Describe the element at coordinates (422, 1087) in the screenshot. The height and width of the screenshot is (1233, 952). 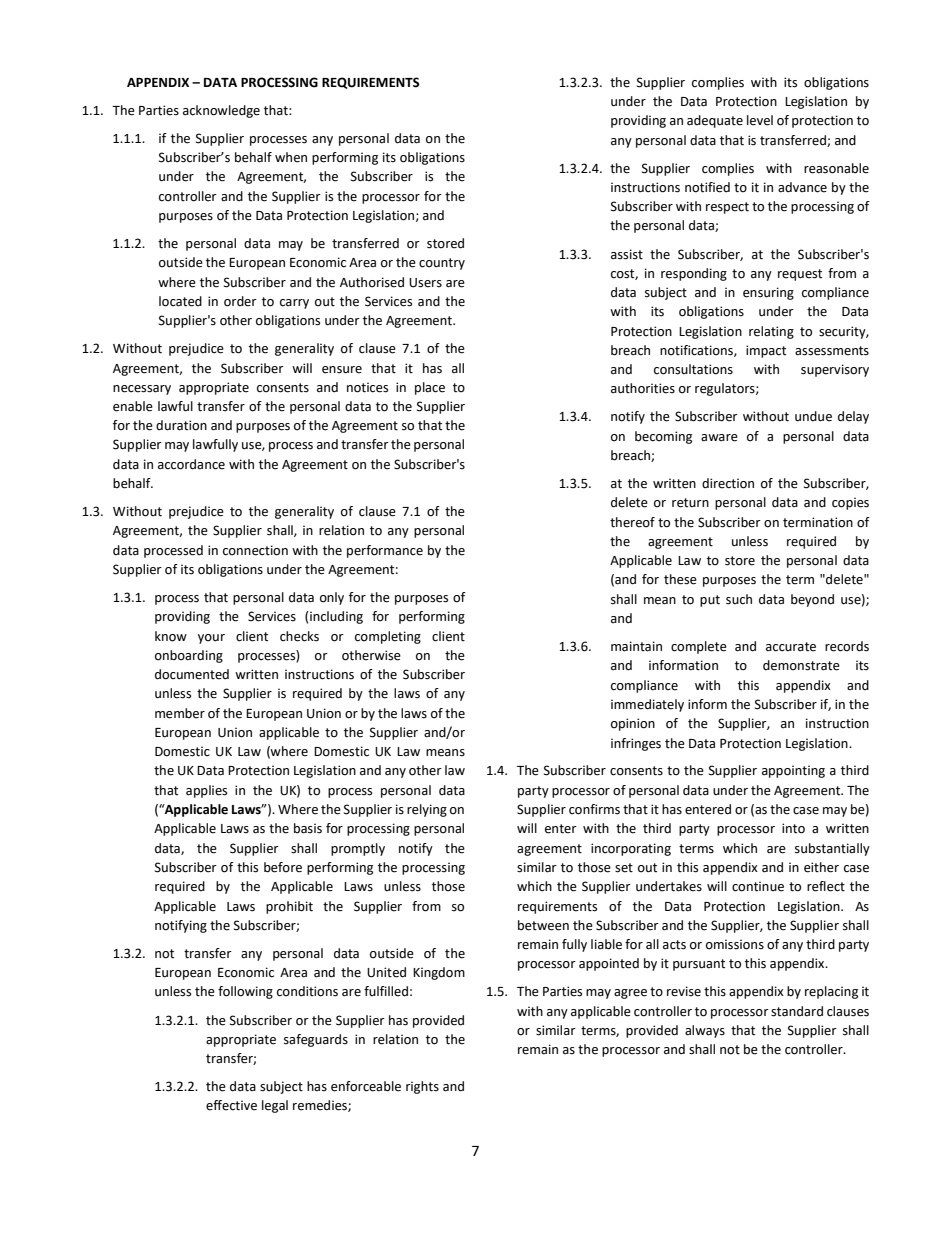
I see `rights` at that location.
